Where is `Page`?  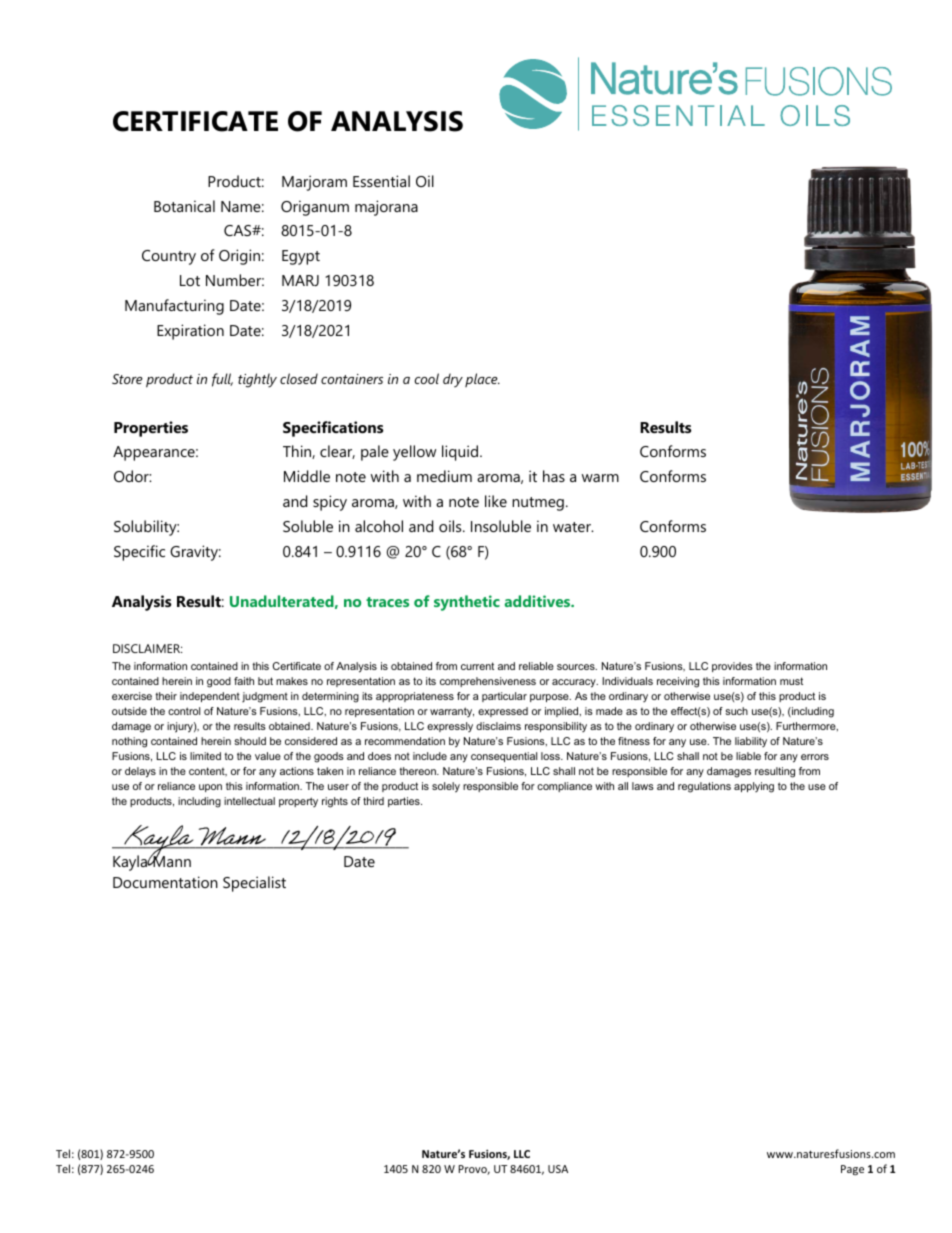 Page is located at coordinates (852, 1170).
